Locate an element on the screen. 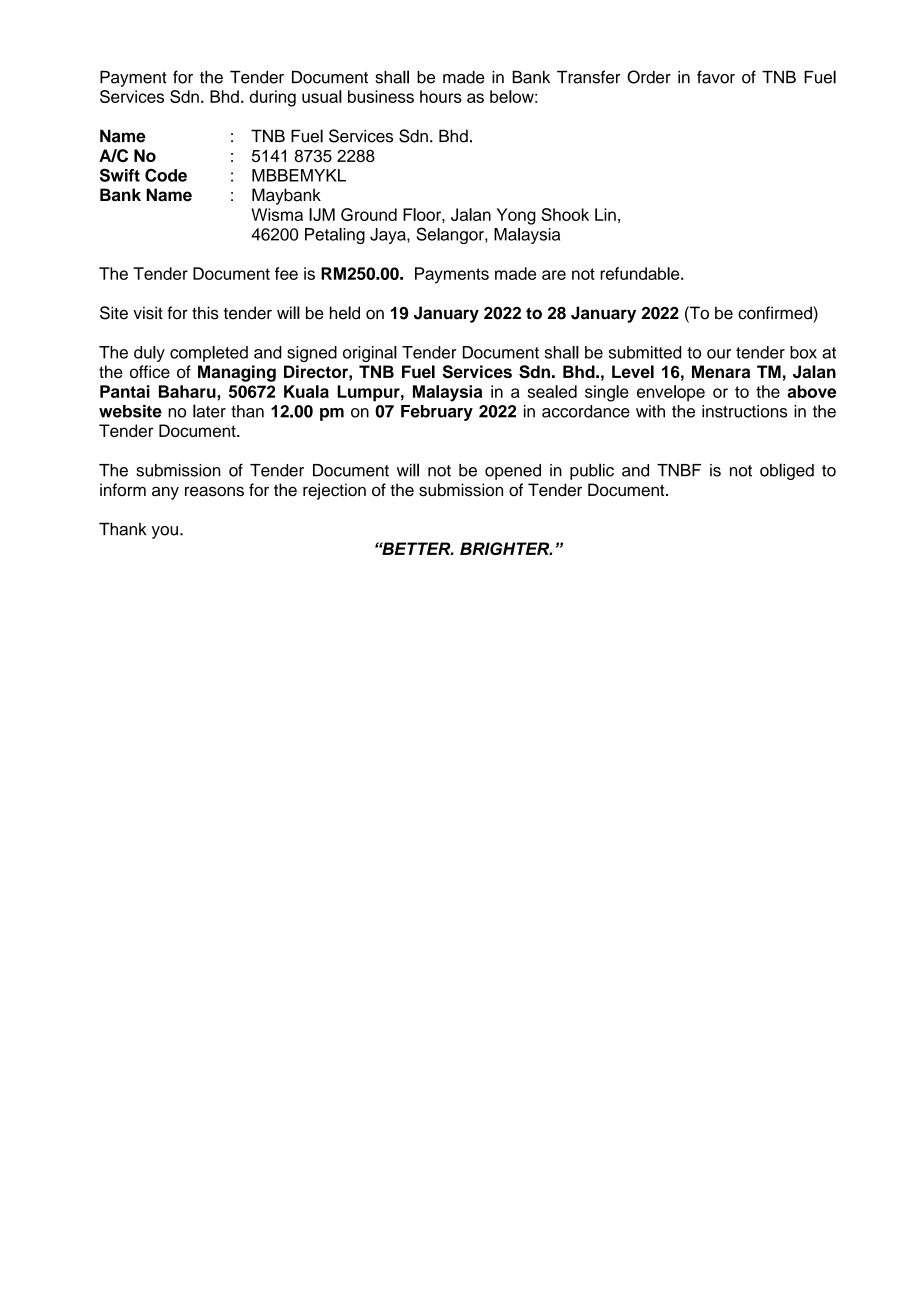 The height and width of the screenshot is (1308, 924). you is located at coordinates (165, 532).
